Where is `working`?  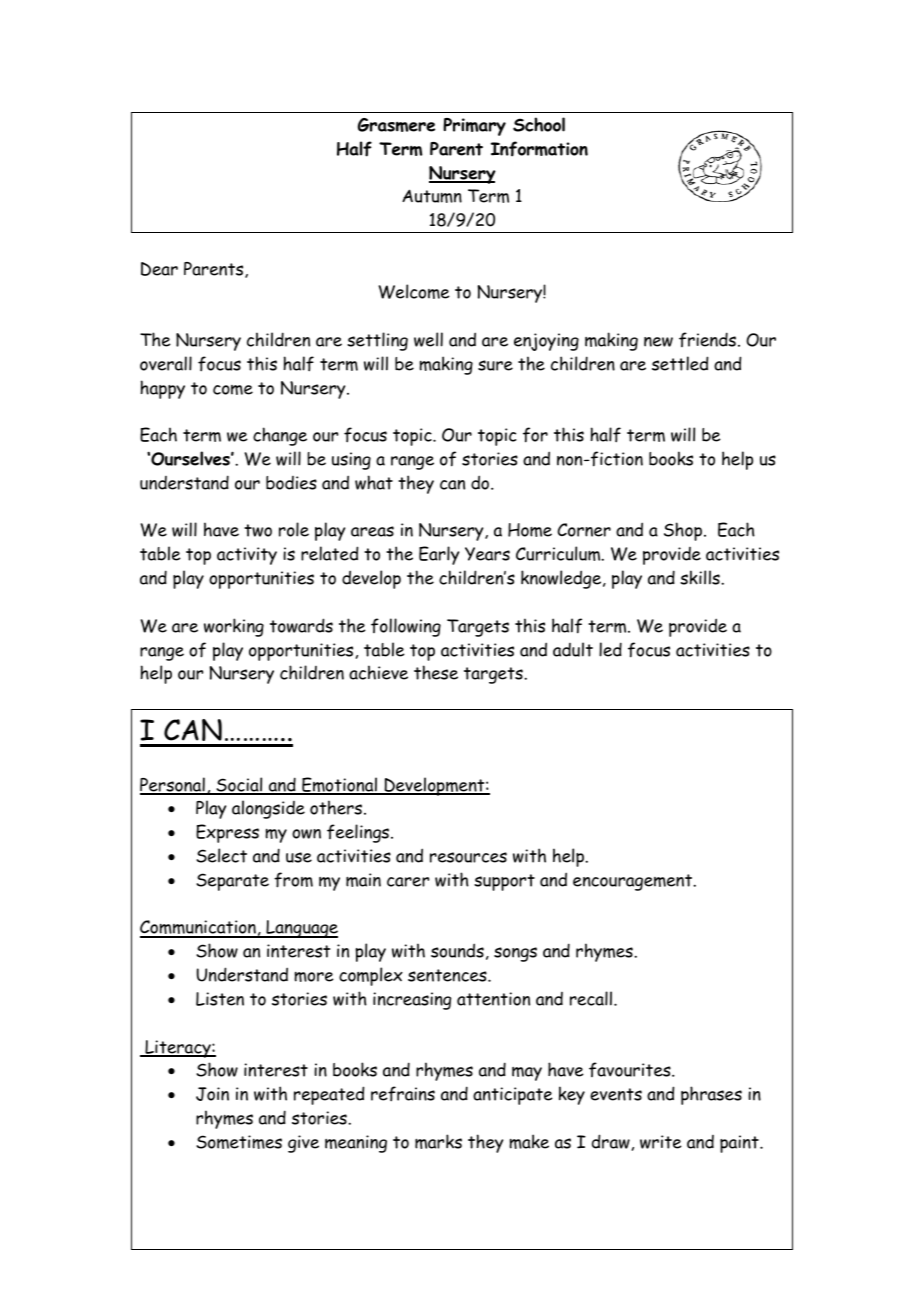 working is located at coordinates (234, 627).
